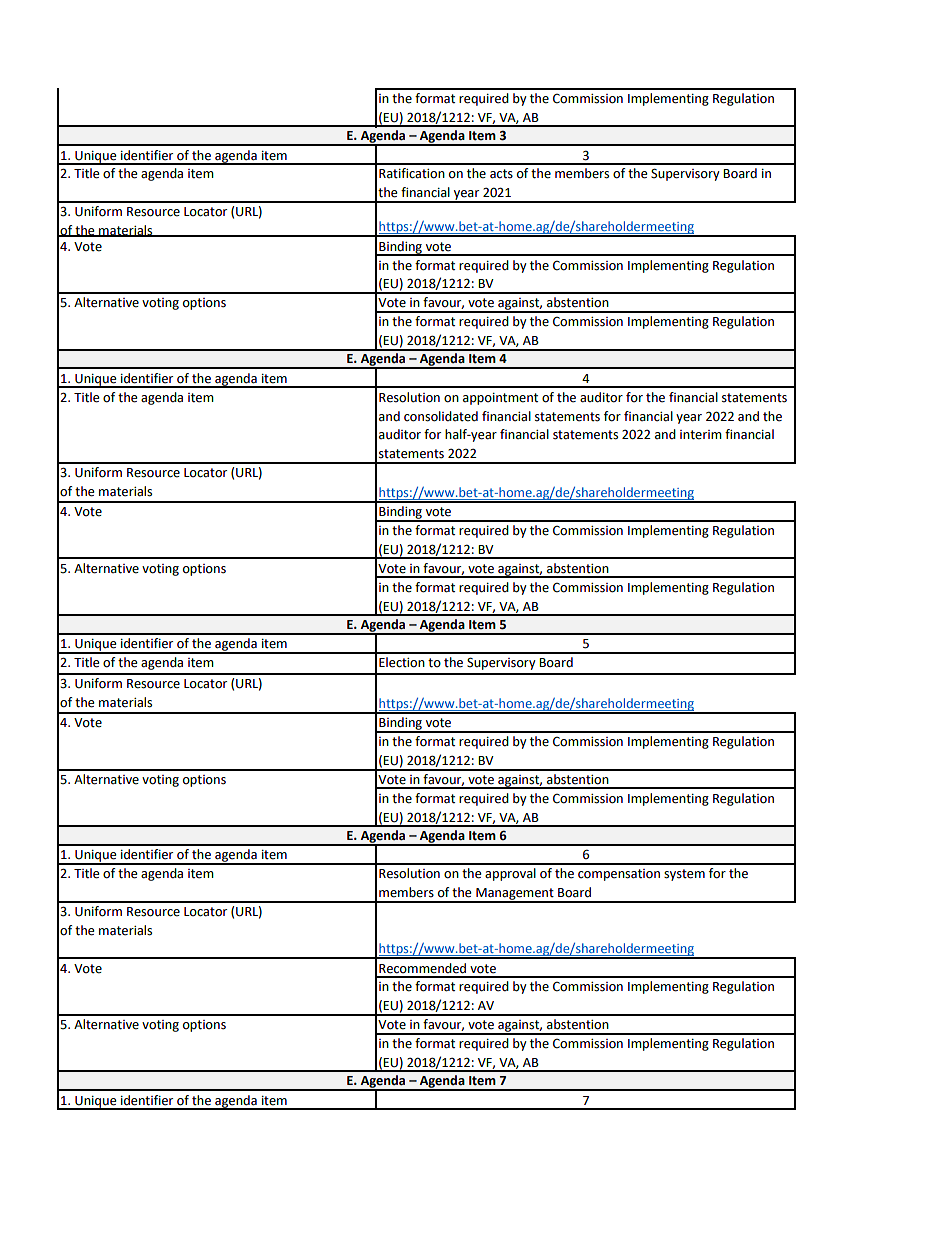 The height and width of the image is (1233, 952). What do you see at coordinates (412, 173) in the image?
I see `Ratification` at bounding box center [412, 173].
